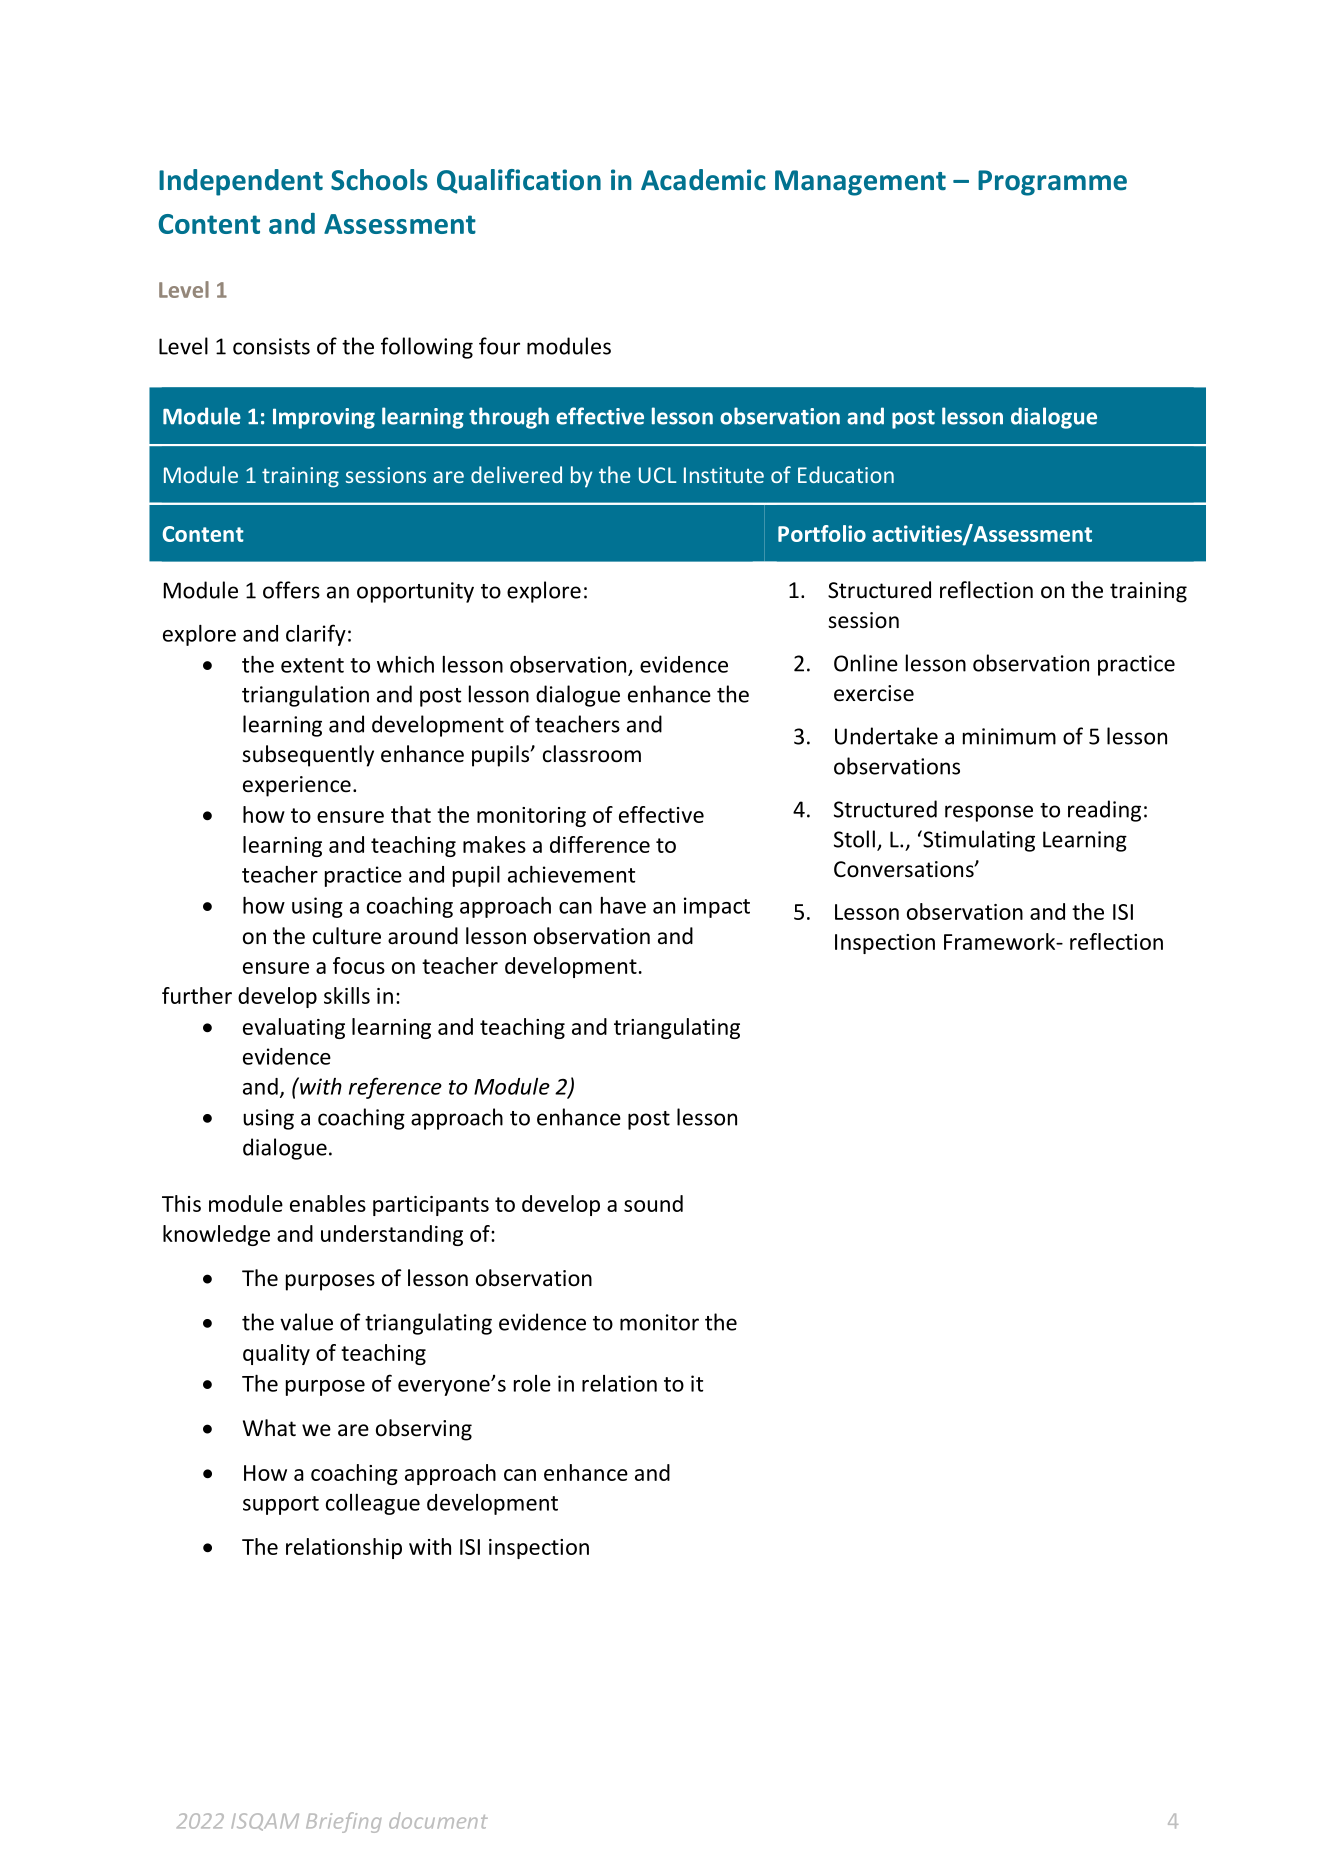 This screenshot has height=1872, width=1324. I want to click on sound, so click(653, 1203).
